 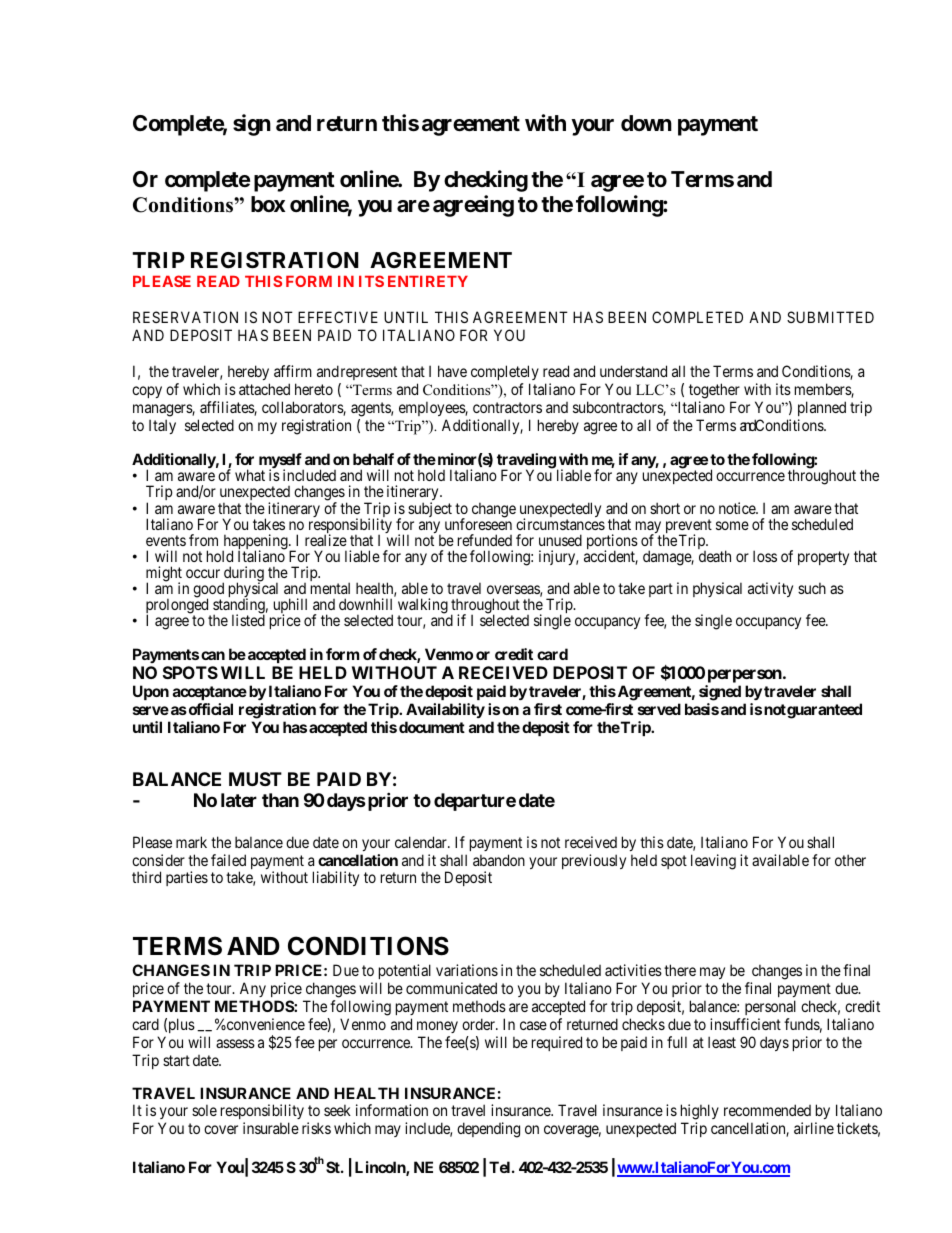 What do you see at coordinates (488, 1130) in the document?
I see `depending` at bounding box center [488, 1130].
